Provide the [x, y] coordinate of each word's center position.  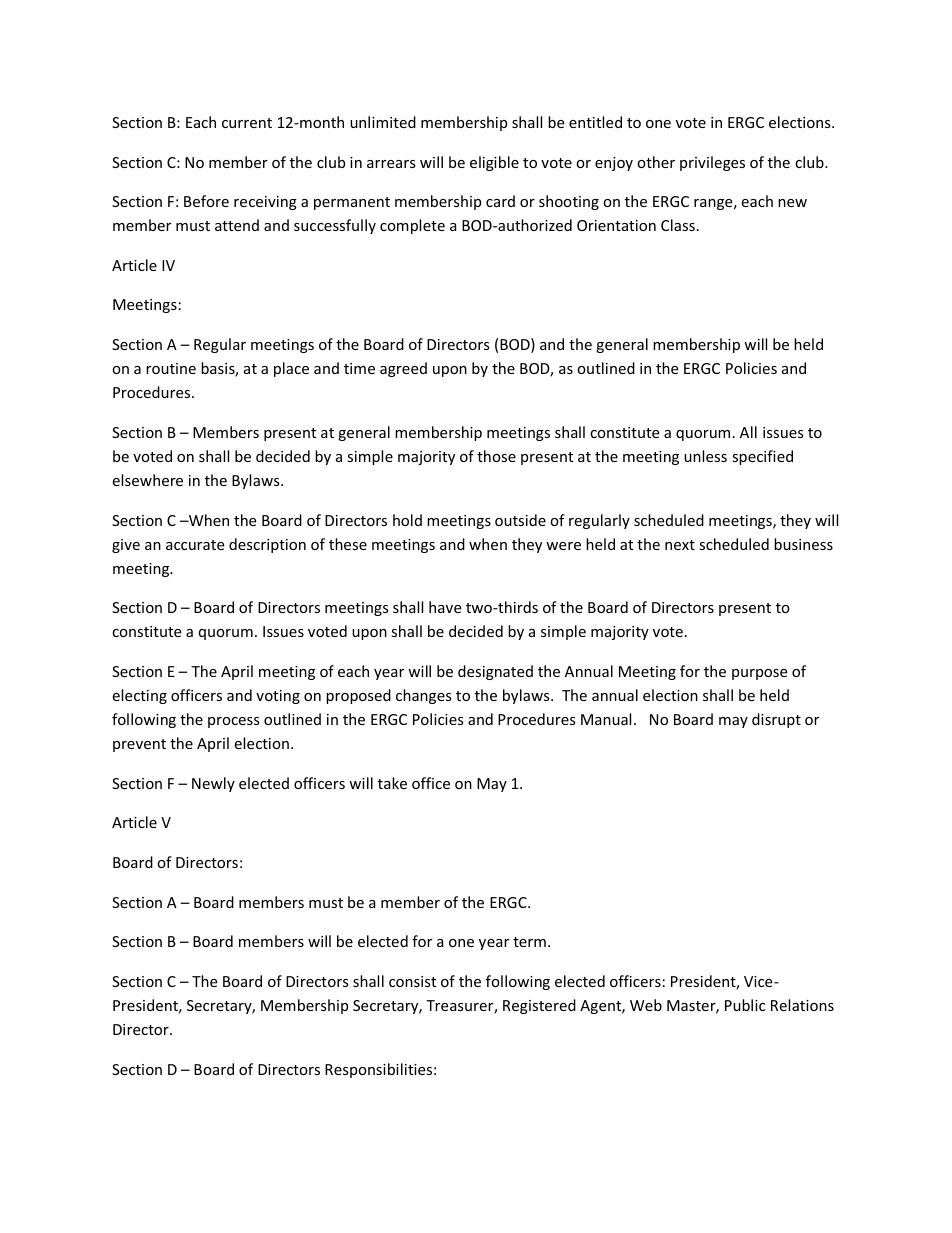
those [496, 456]
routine [171, 368]
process [234, 722]
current [247, 123]
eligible [494, 163]
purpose [759, 674]
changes [424, 696]
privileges [712, 163]
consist [412, 981]
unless [705, 456]
